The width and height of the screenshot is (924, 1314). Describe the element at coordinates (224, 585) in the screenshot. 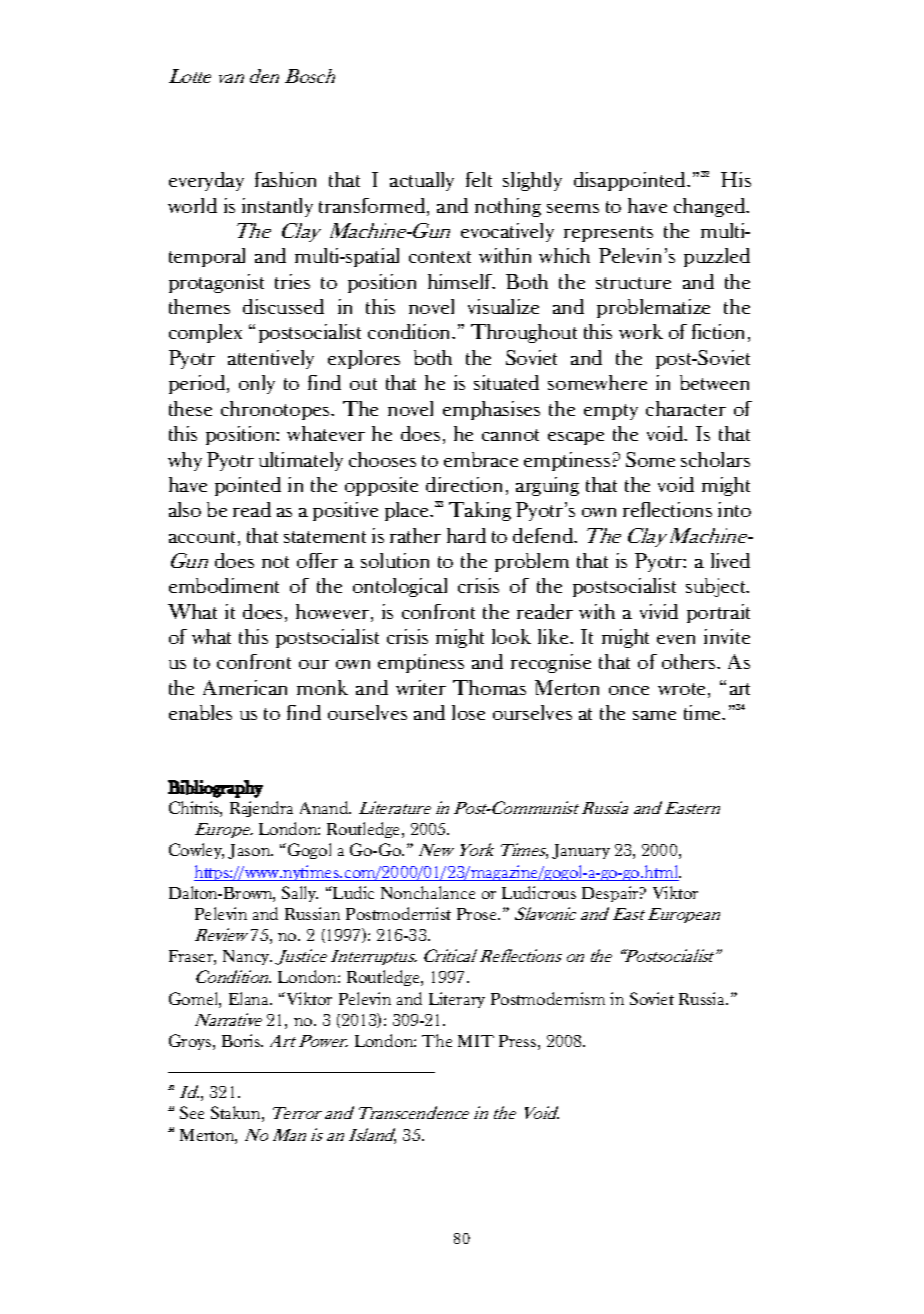

I see `embodiment` at that location.
